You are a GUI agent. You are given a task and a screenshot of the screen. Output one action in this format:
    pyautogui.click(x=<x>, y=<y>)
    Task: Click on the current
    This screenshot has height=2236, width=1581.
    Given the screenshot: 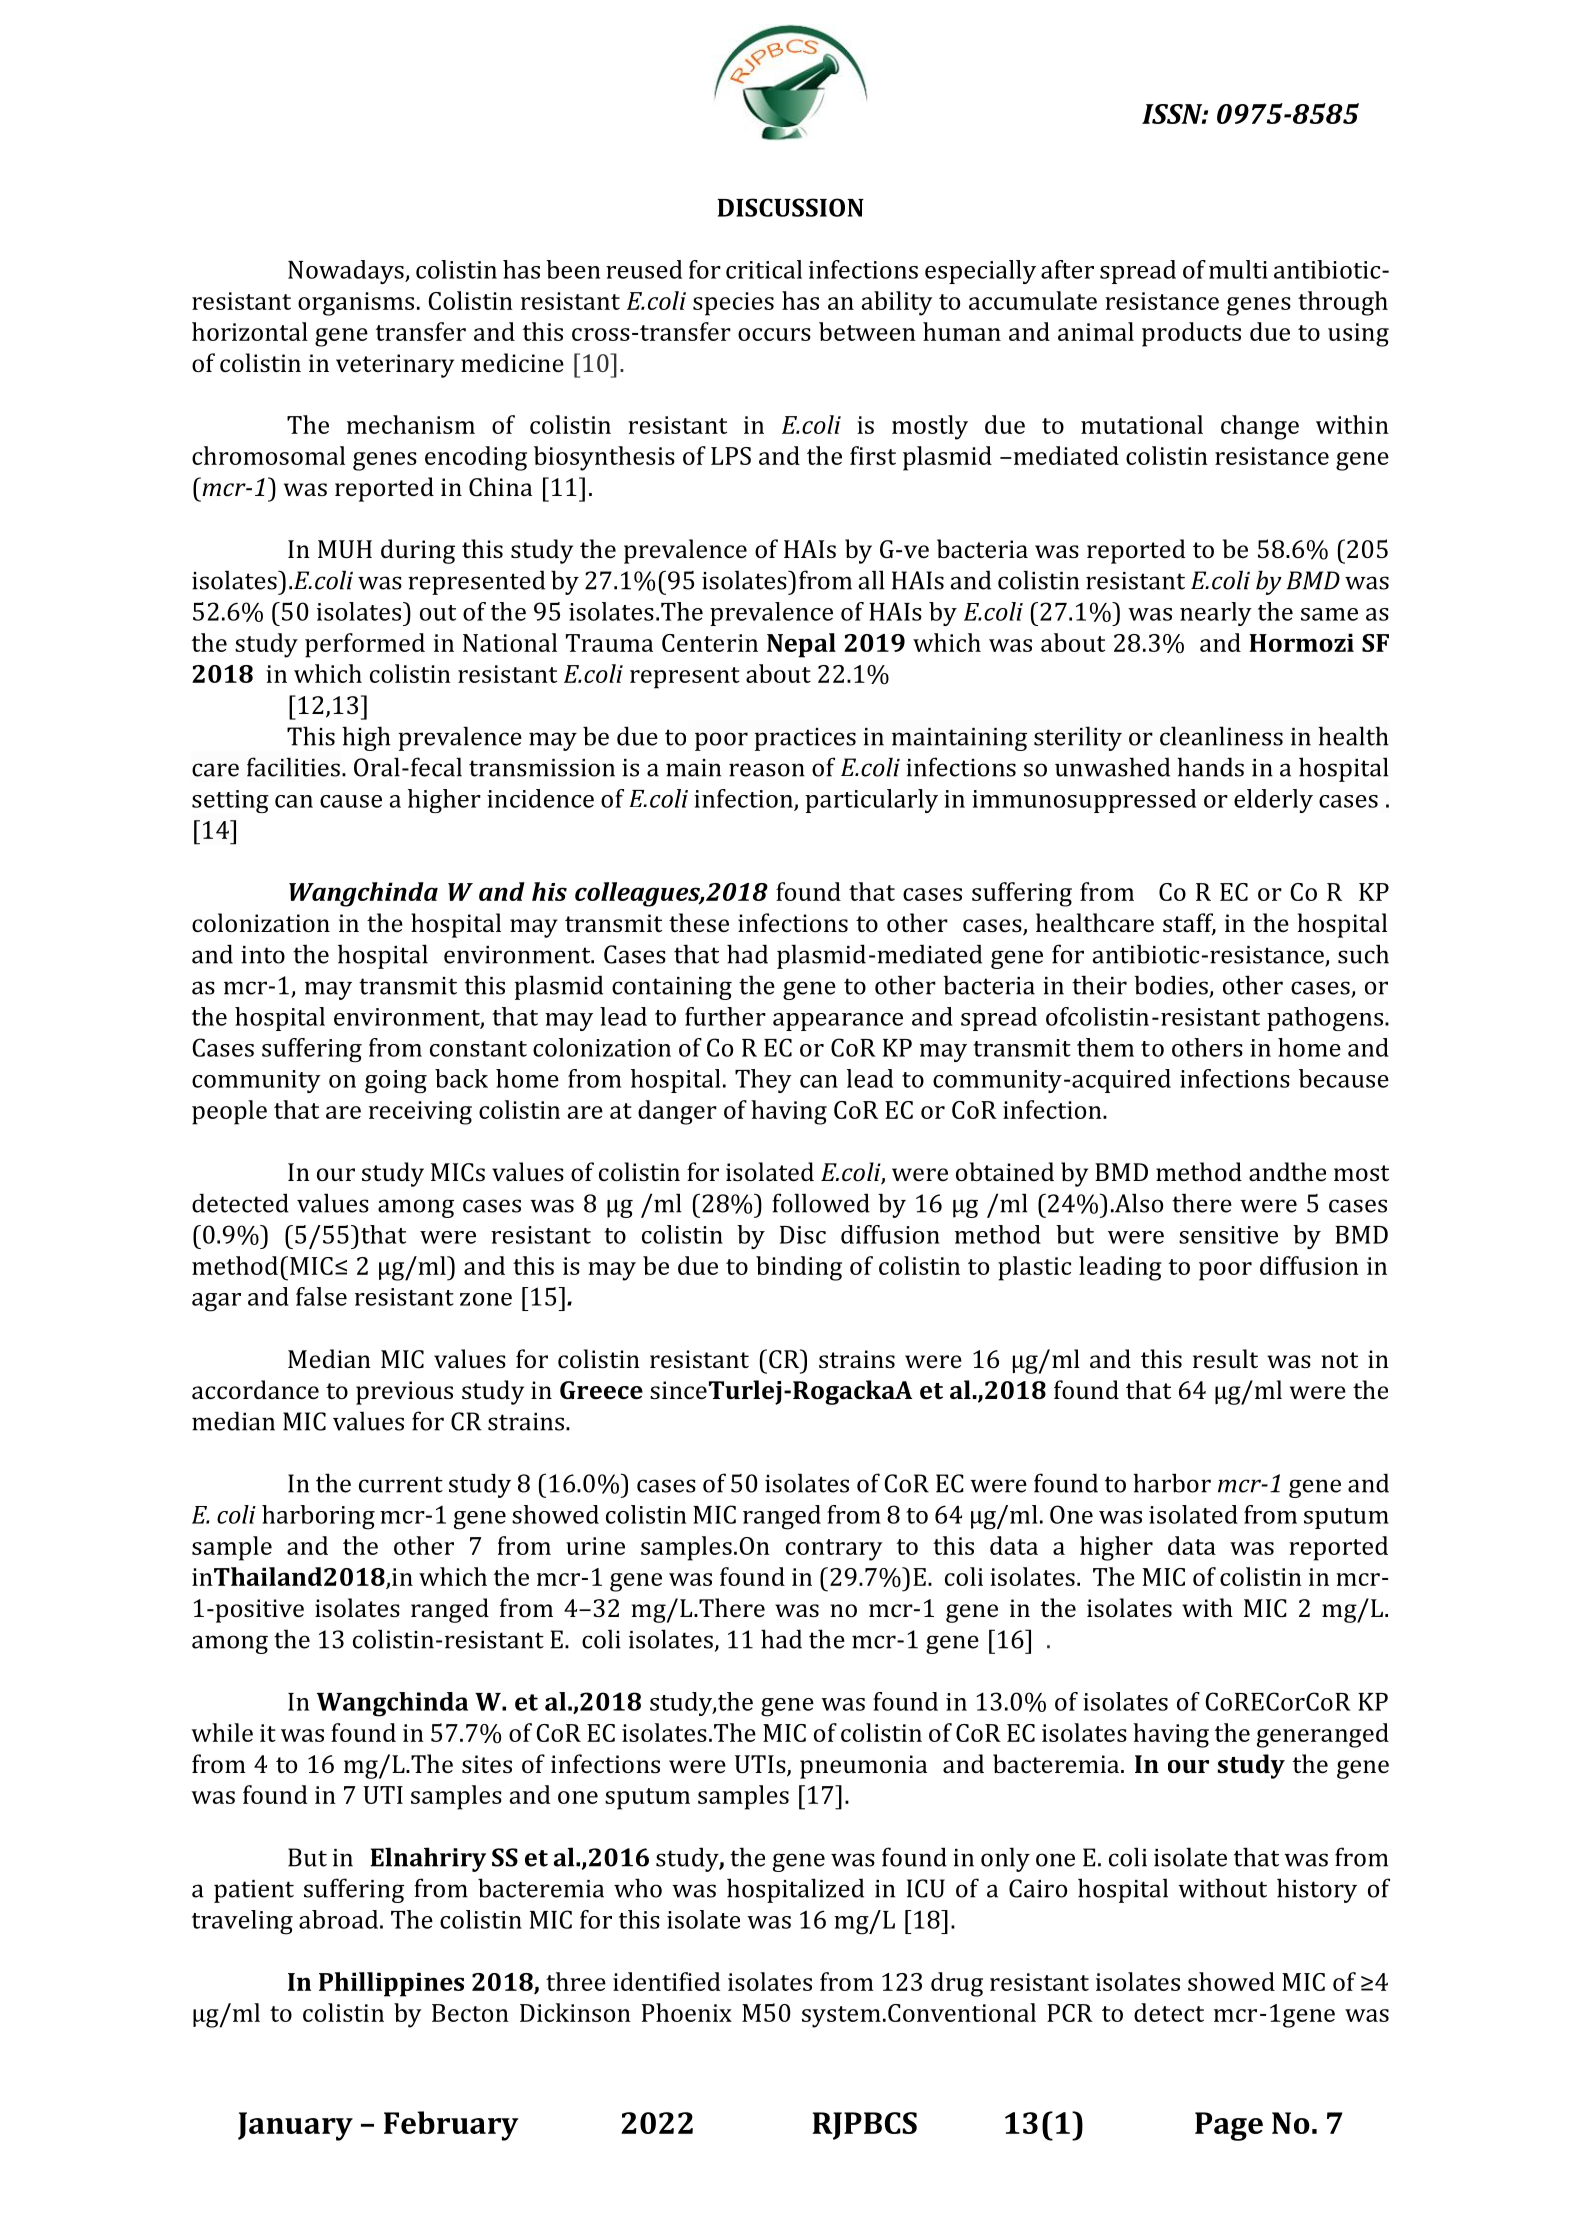 What is the action you would take?
    pyautogui.click(x=401, y=1484)
